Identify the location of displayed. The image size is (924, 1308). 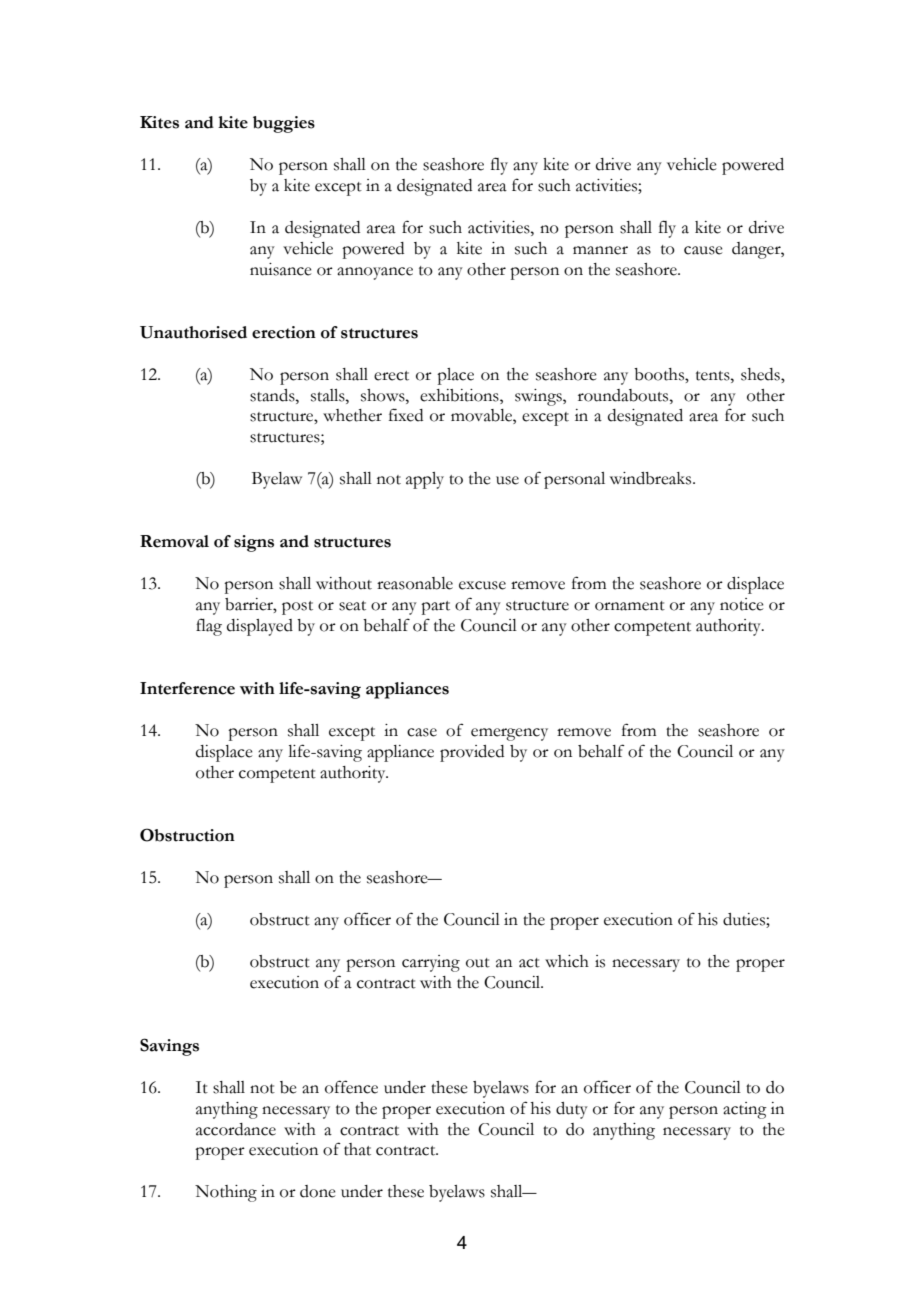
(260, 627).
